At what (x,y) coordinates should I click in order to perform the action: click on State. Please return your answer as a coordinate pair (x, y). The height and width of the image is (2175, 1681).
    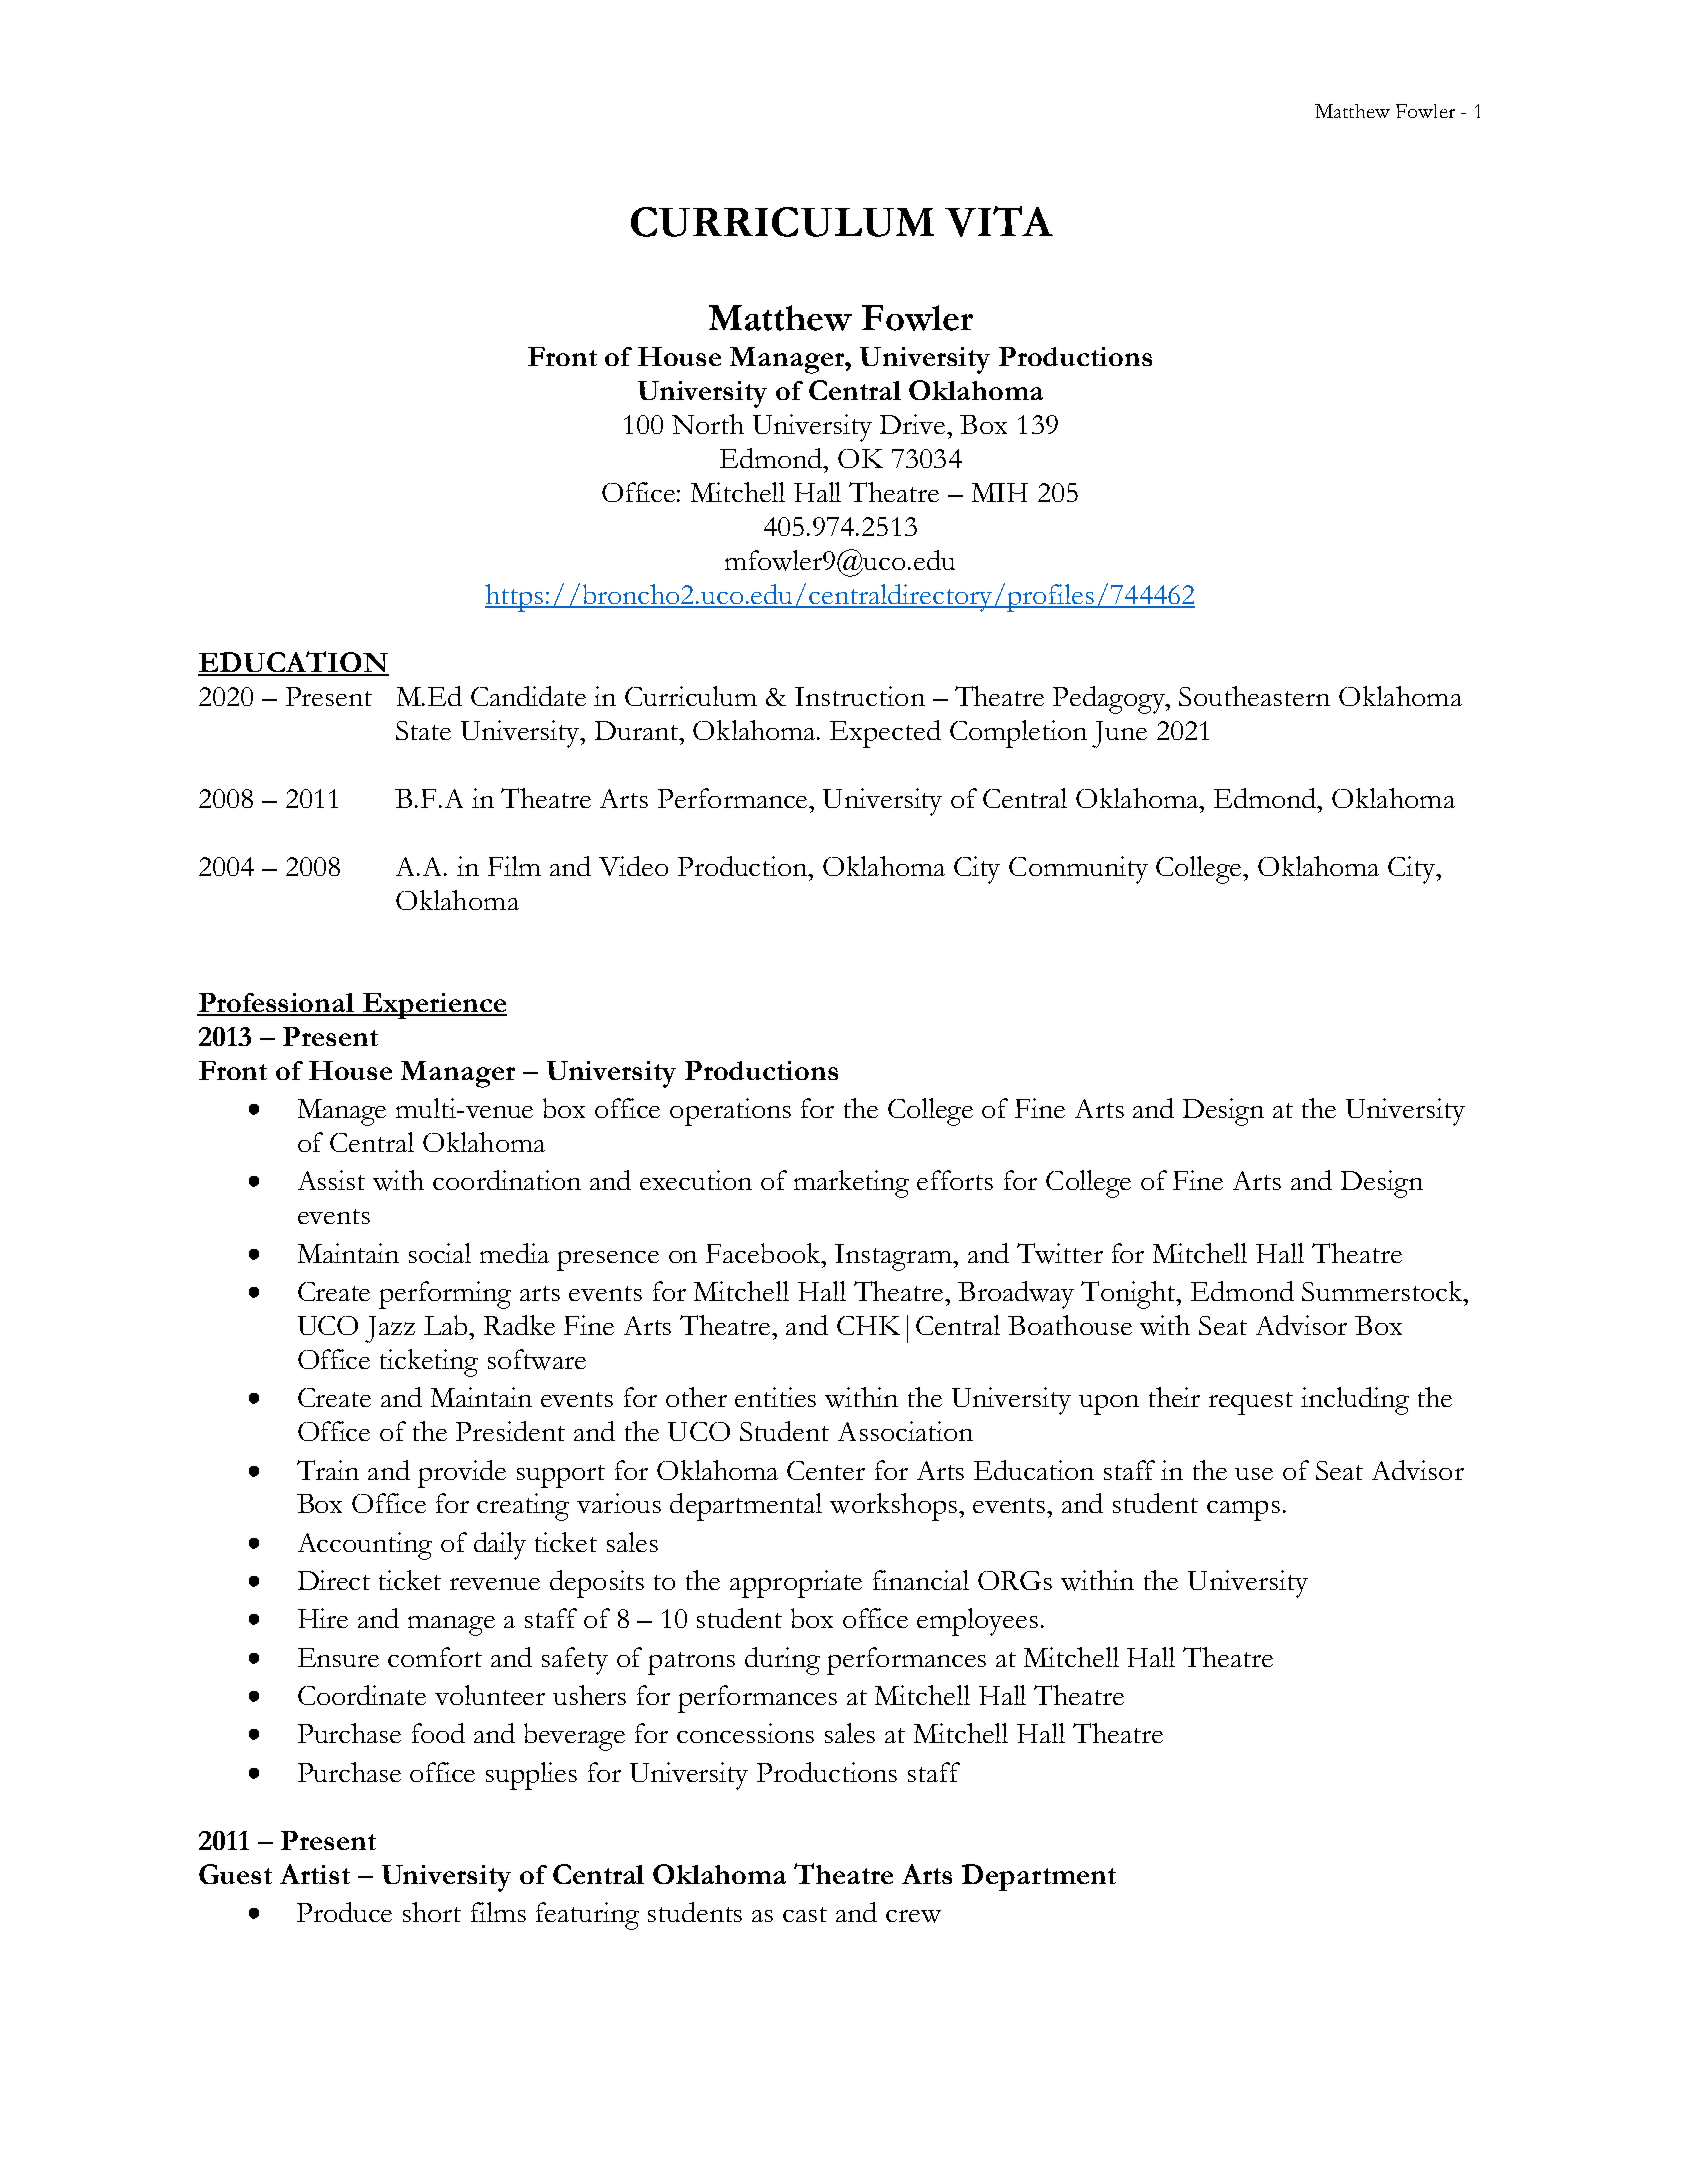
    Looking at the image, I should click on (423, 730).
